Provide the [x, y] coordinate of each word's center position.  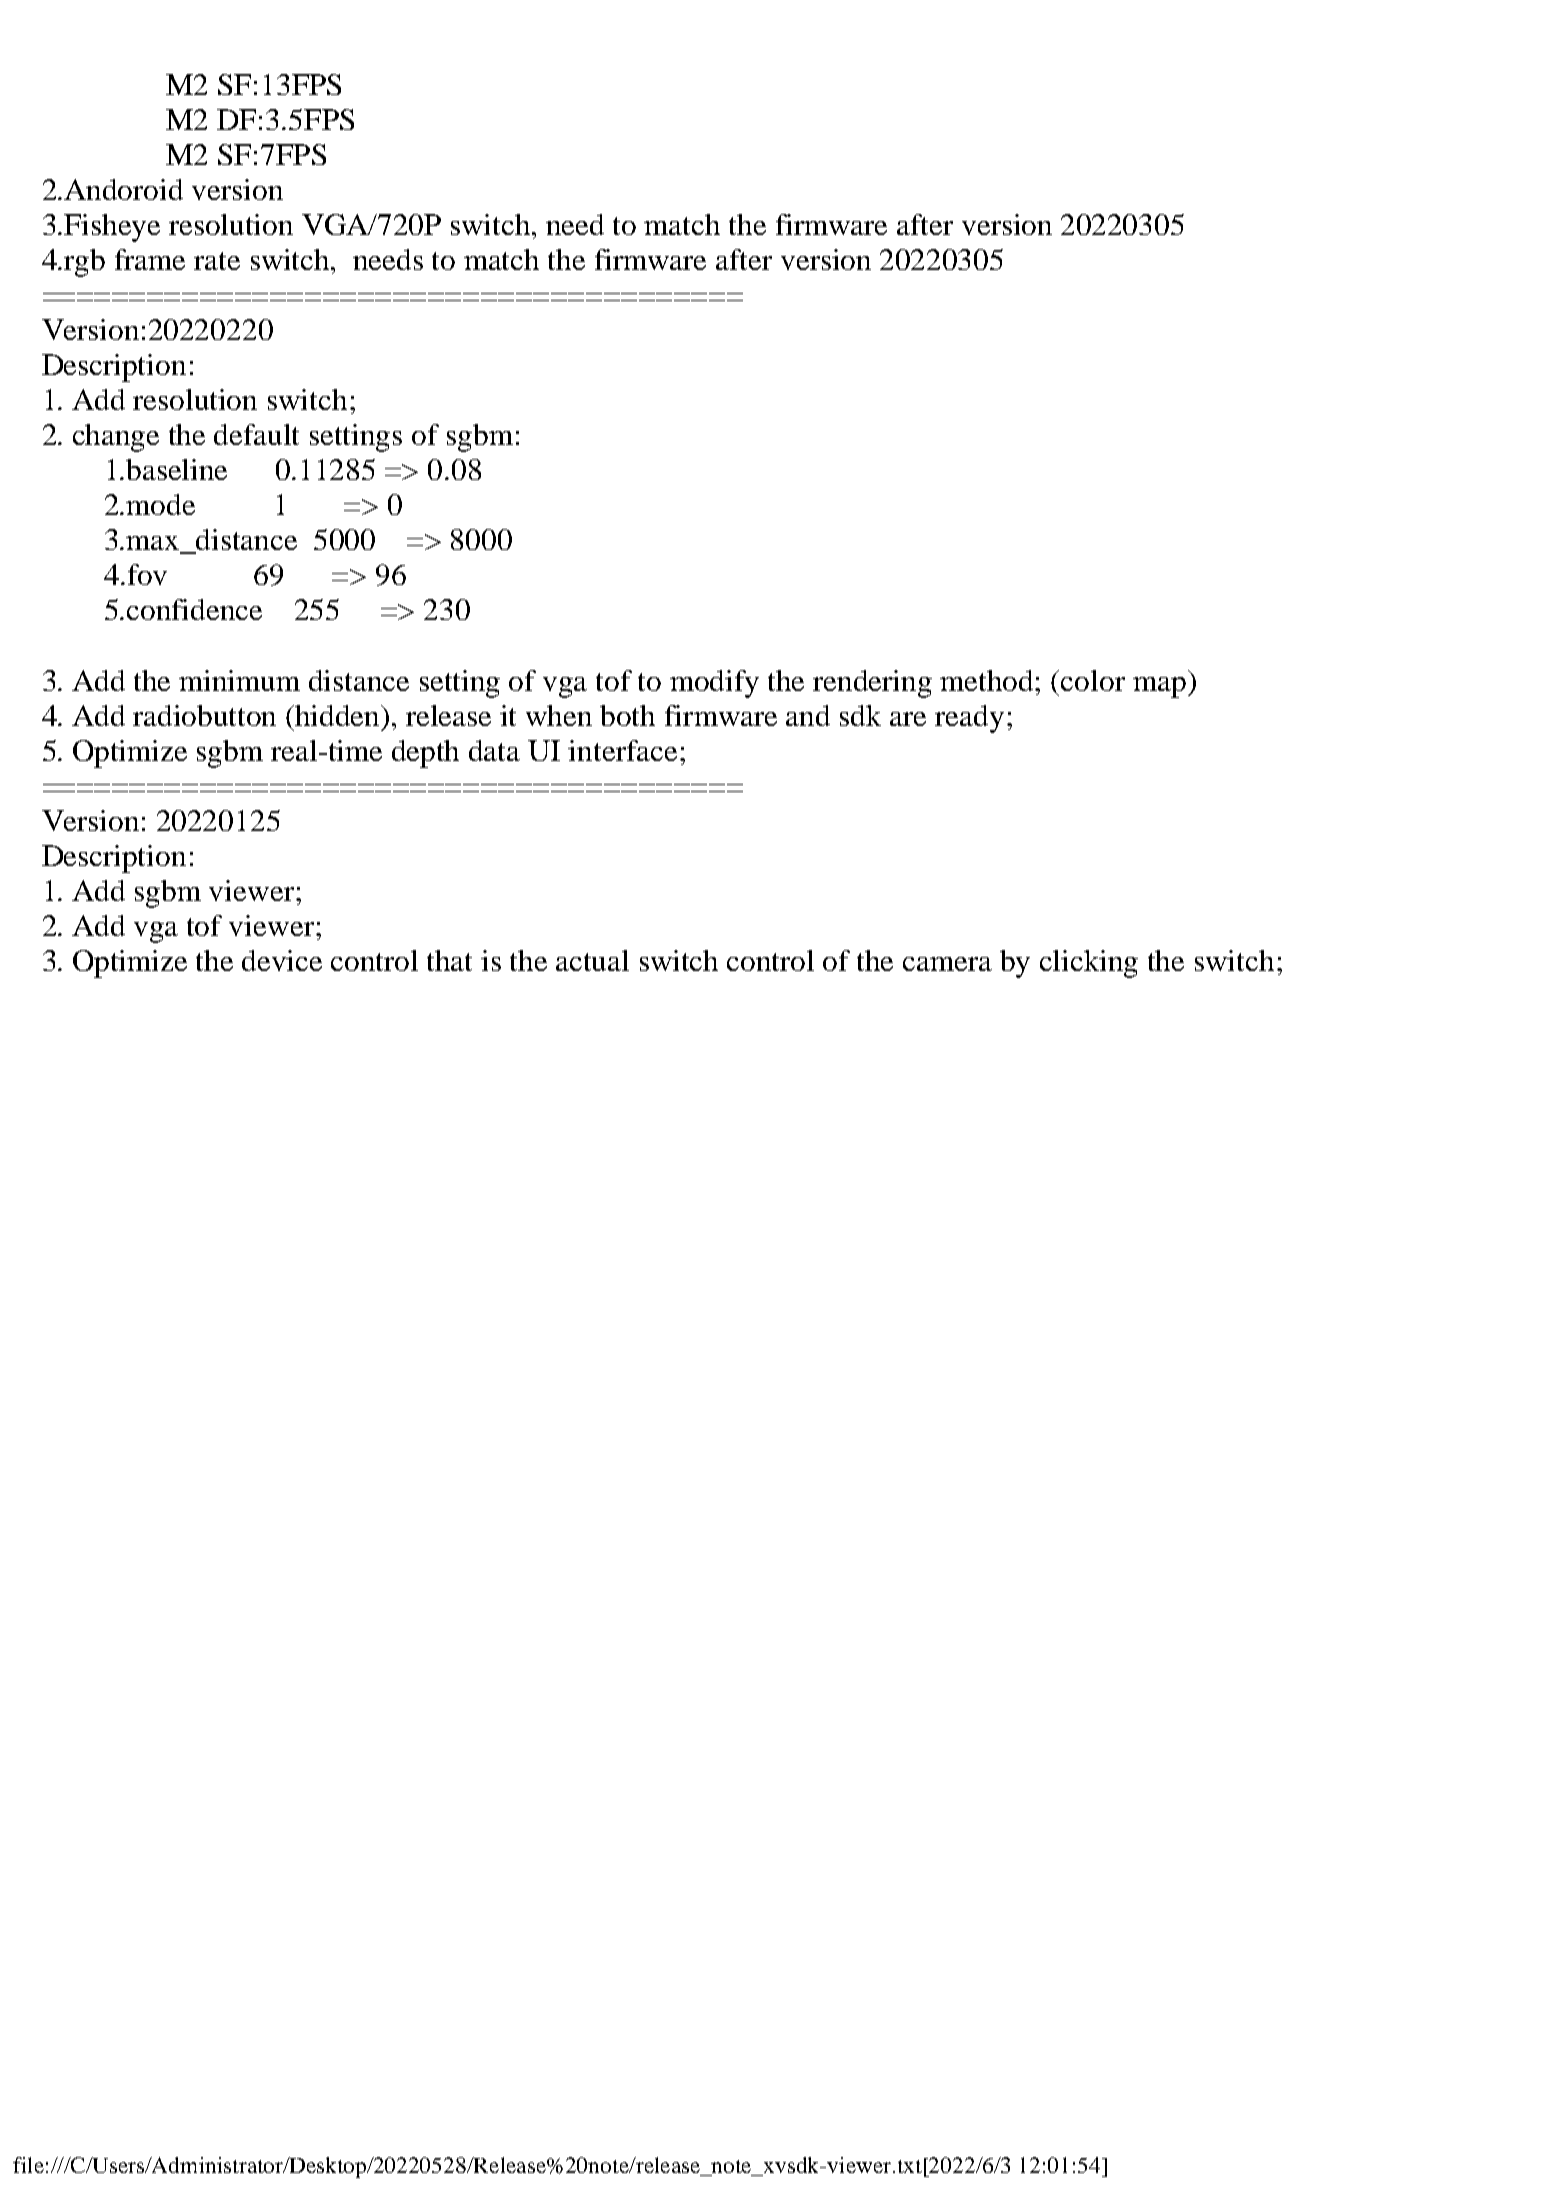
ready [969, 719]
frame [150, 259]
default [256, 434]
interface [622, 750]
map [1159, 687]
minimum [239, 680]
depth [425, 754]
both [627, 715]
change [116, 438]
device [282, 960]
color [1093, 680]
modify [714, 684]
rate [217, 261]
